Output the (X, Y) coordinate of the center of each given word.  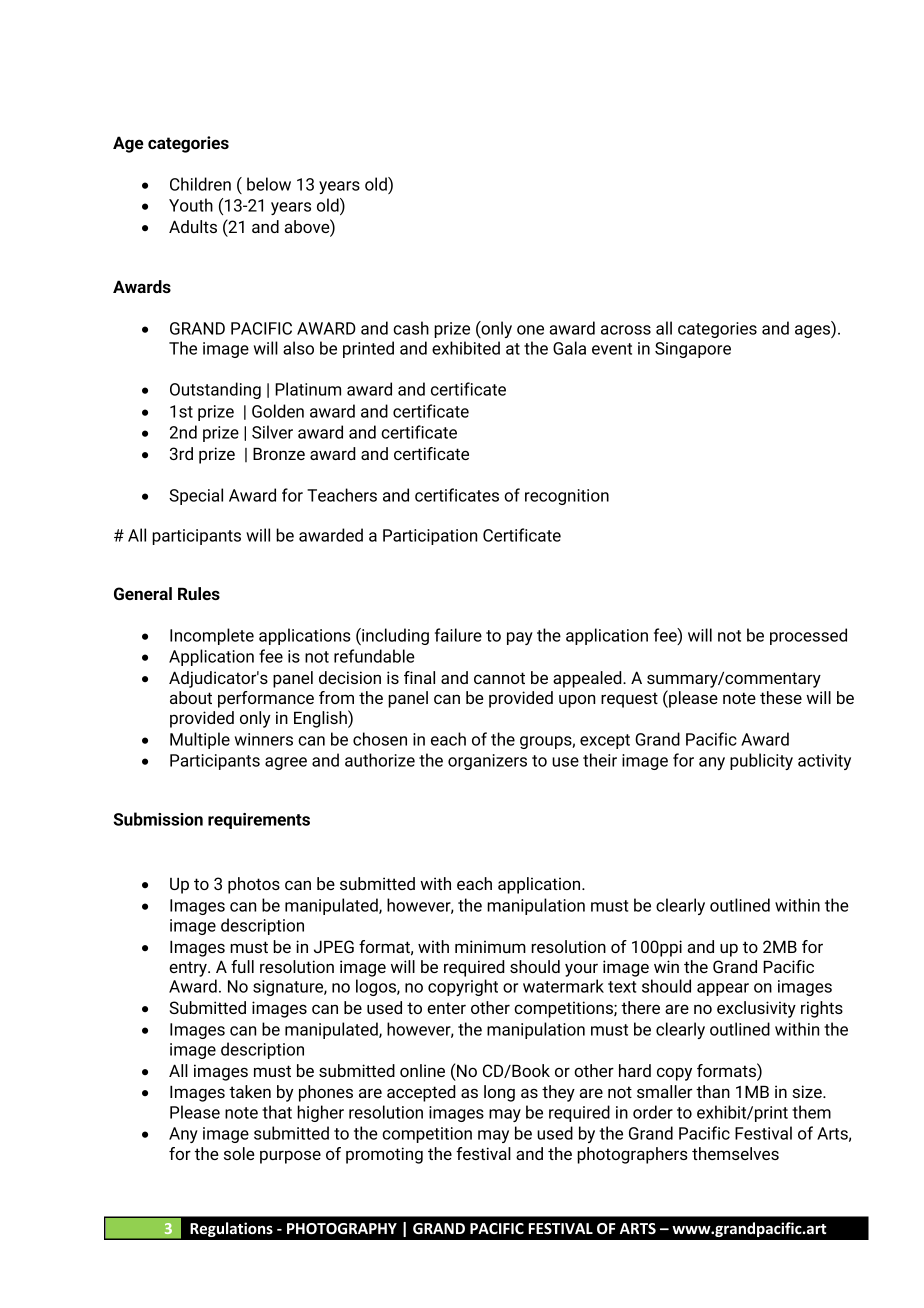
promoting (384, 1155)
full (242, 966)
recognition (567, 497)
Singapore (693, 350)
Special (196, 496)
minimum (490, 946)
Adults (193, 226)
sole (239, 1153)
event (612, 349)
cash (411, 328)
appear (723, 989)
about (191, 697)
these (781, 697)
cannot (499, 678)
